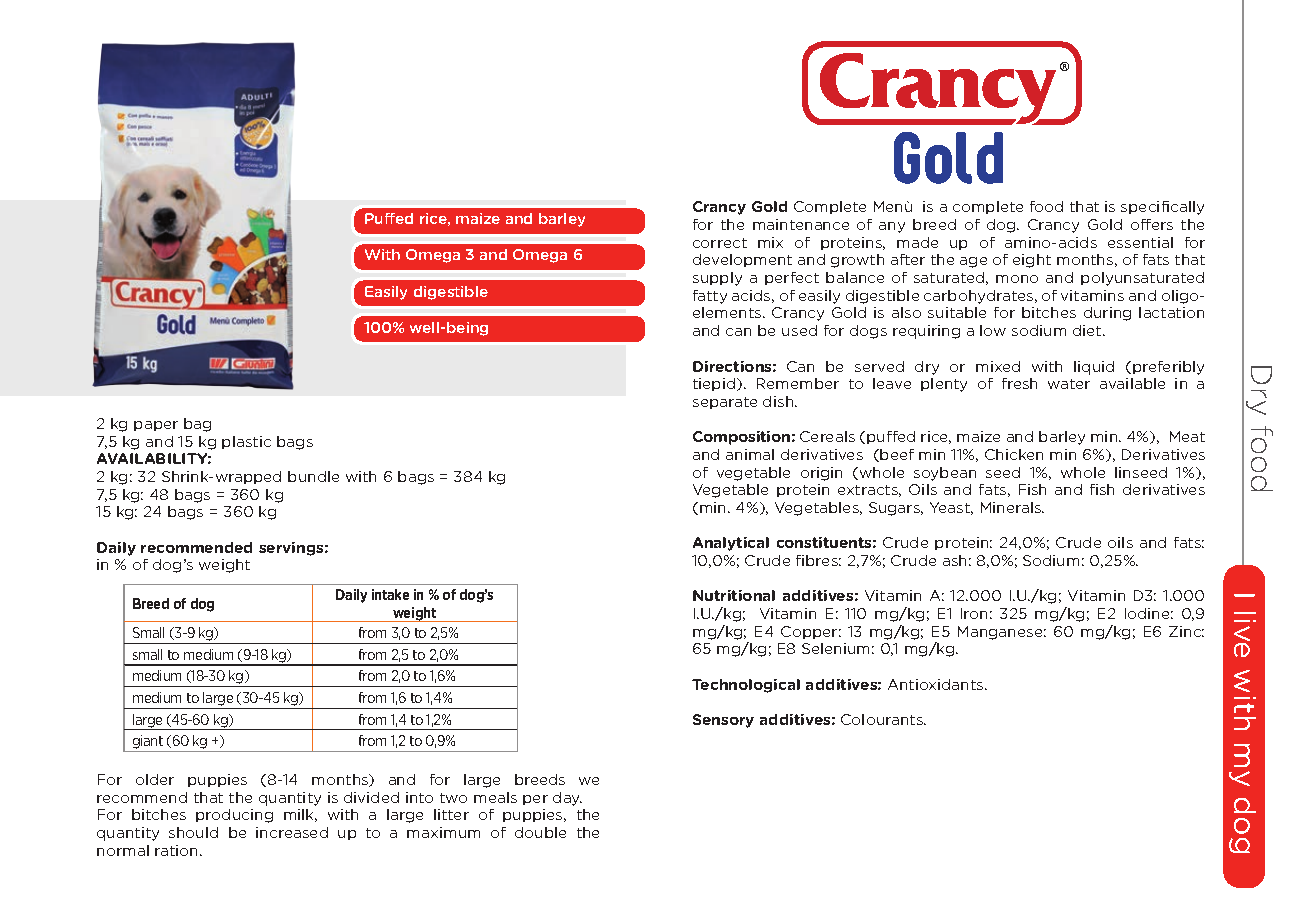 This image has width=1316, height=921. Describe the element at coordinates (313, 476) in the image. I see `bundle` at that location.
